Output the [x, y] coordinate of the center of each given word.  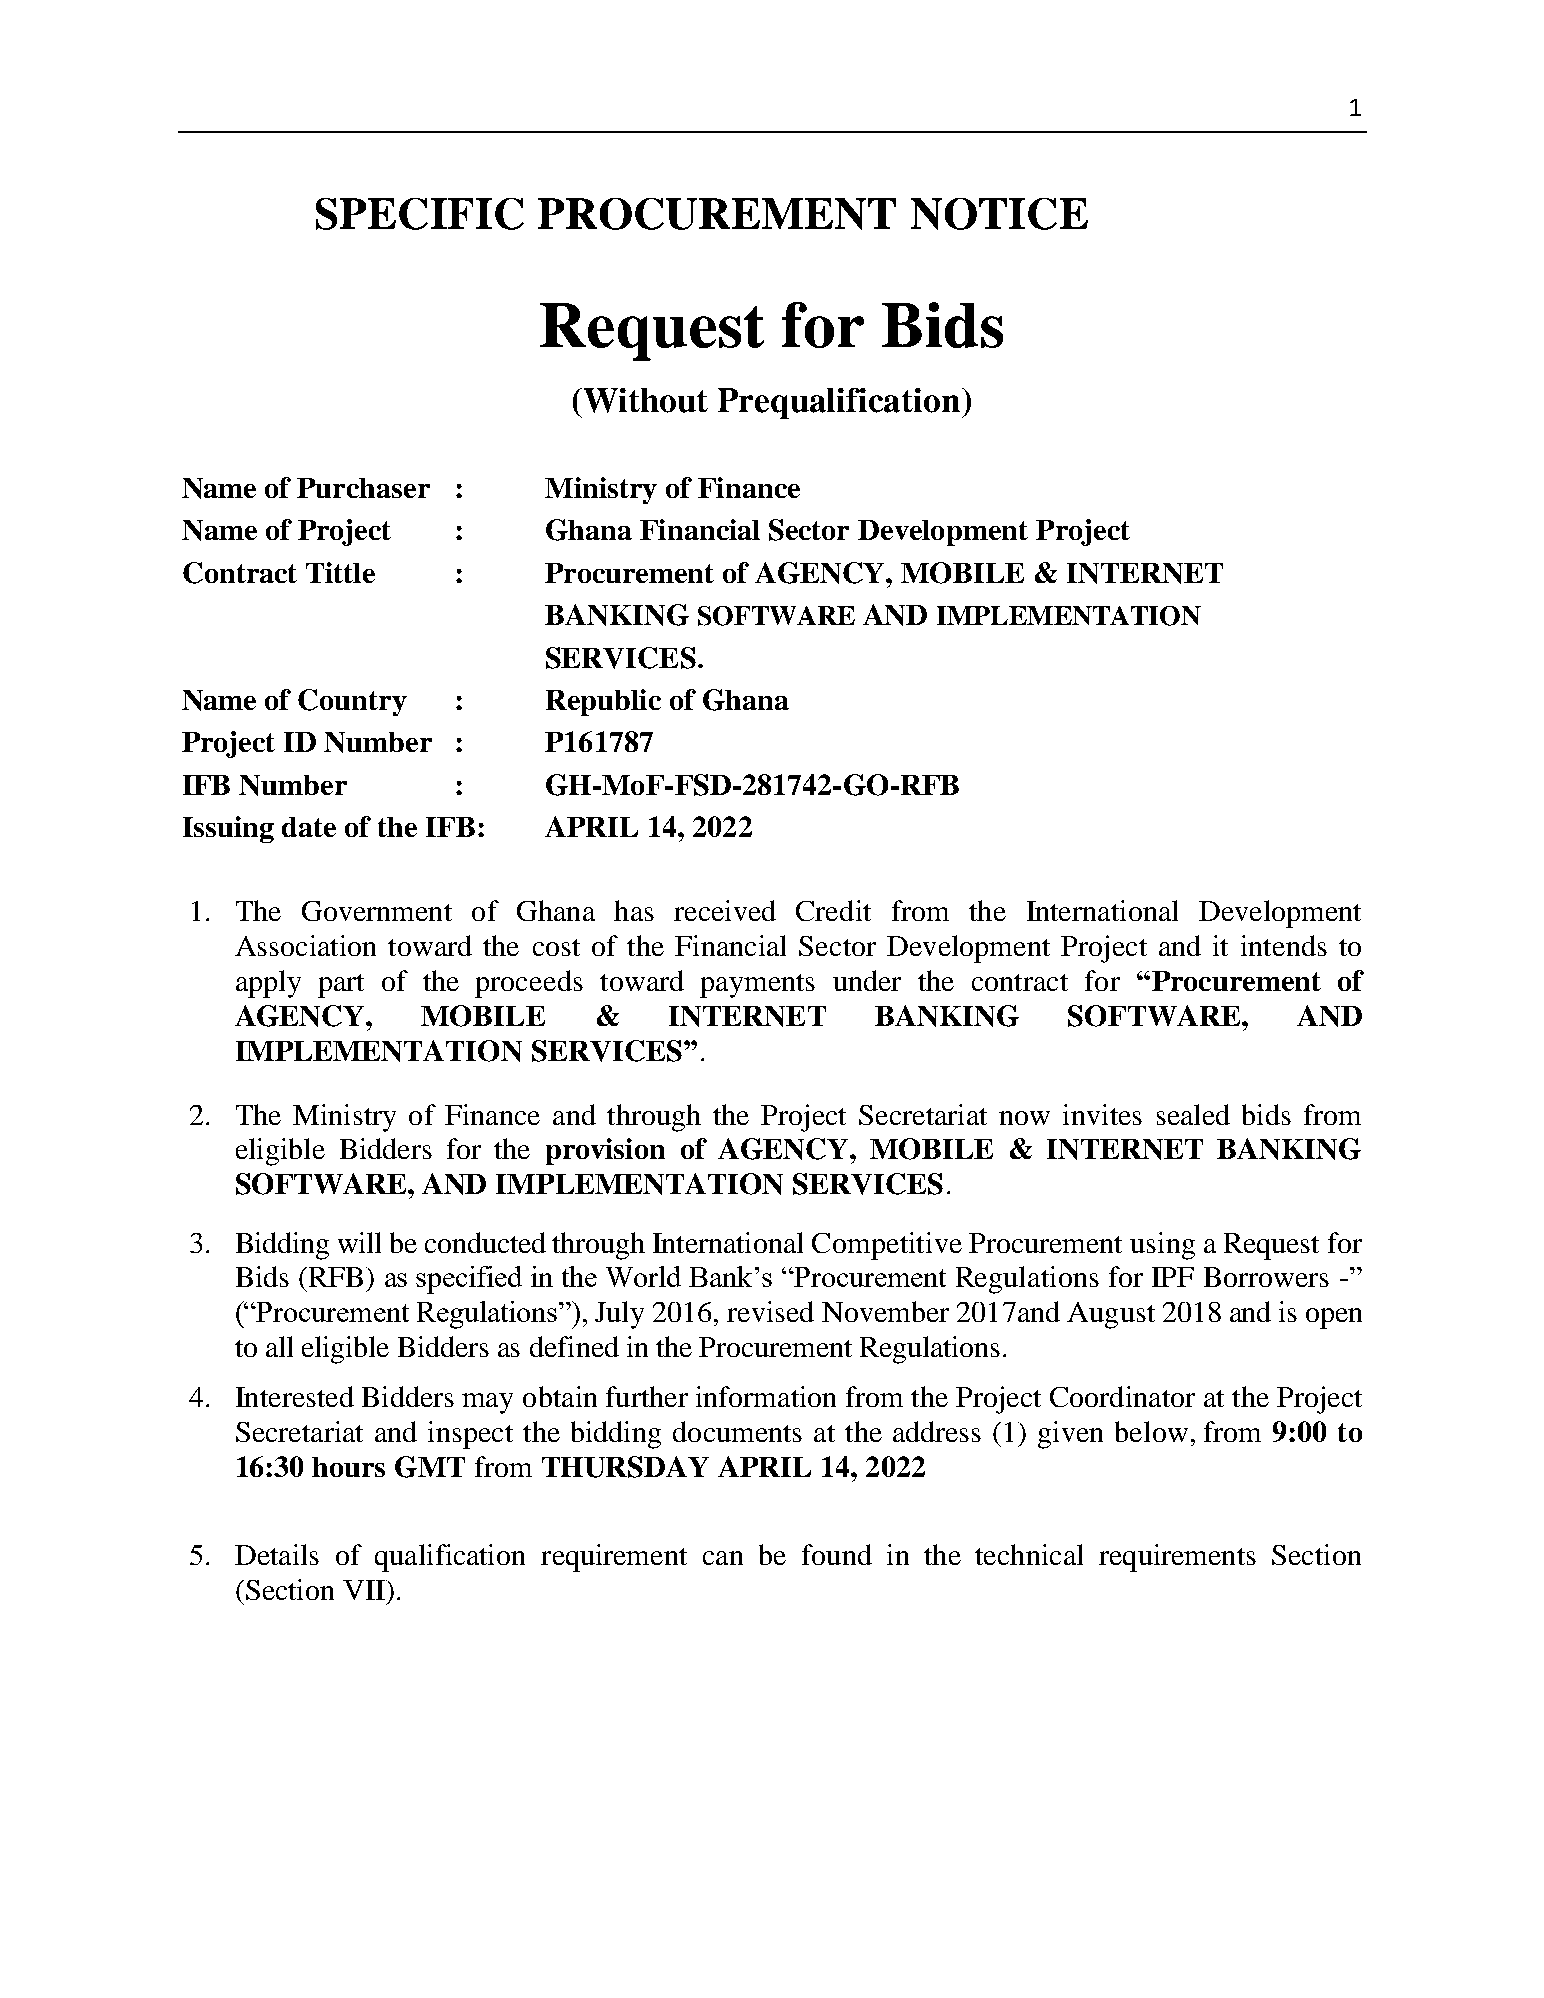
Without [644, 400]
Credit [833, 910]
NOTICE [999, 214]
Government [377, 911]
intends [1284, 945]
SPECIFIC [420, 214]
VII [365, 1590]
